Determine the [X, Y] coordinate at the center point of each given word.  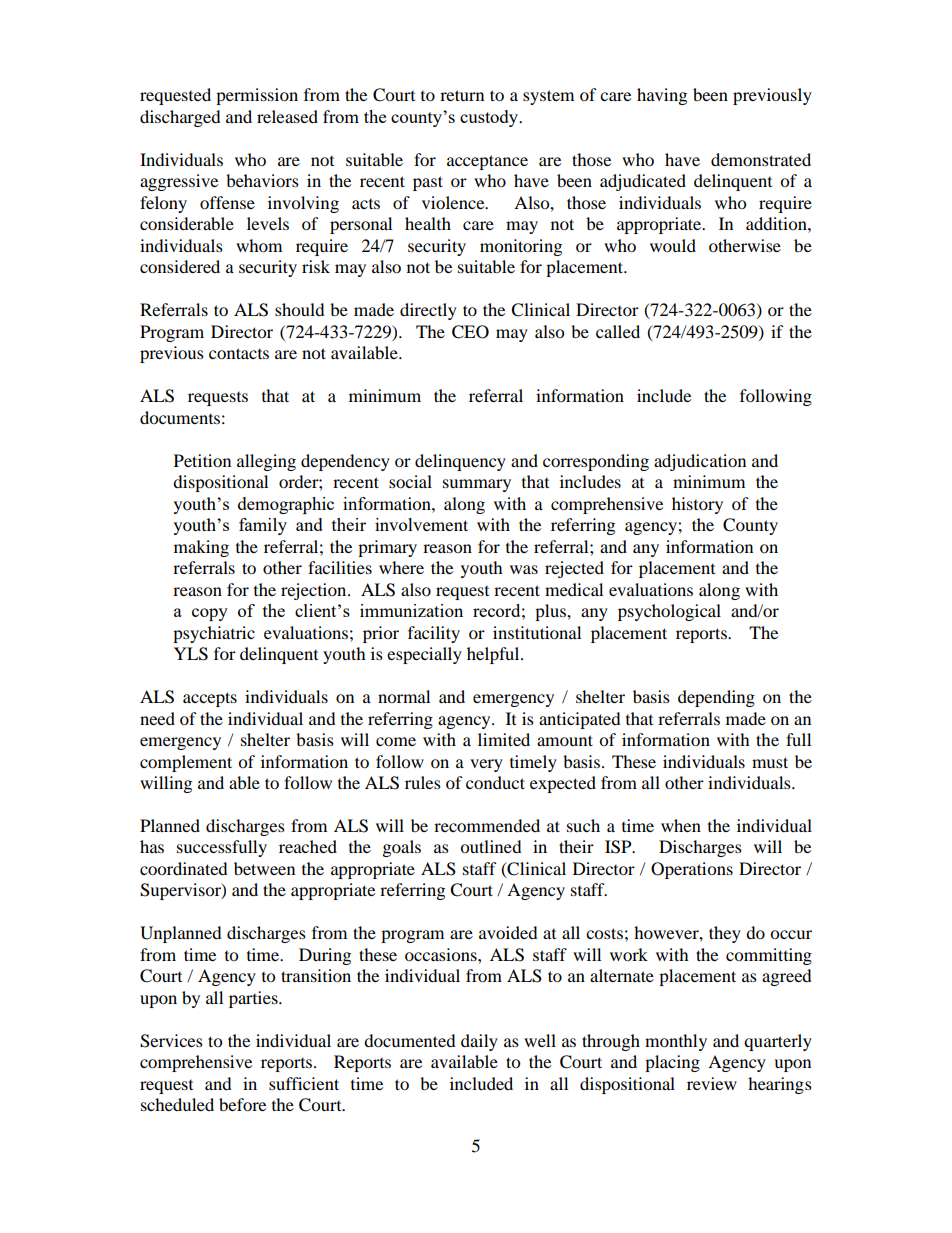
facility [434, 634]
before [242, 1104]
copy [210, 614]
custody [490, 118]
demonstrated [761, 159]
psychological [669, 612]
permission [257, 96]
